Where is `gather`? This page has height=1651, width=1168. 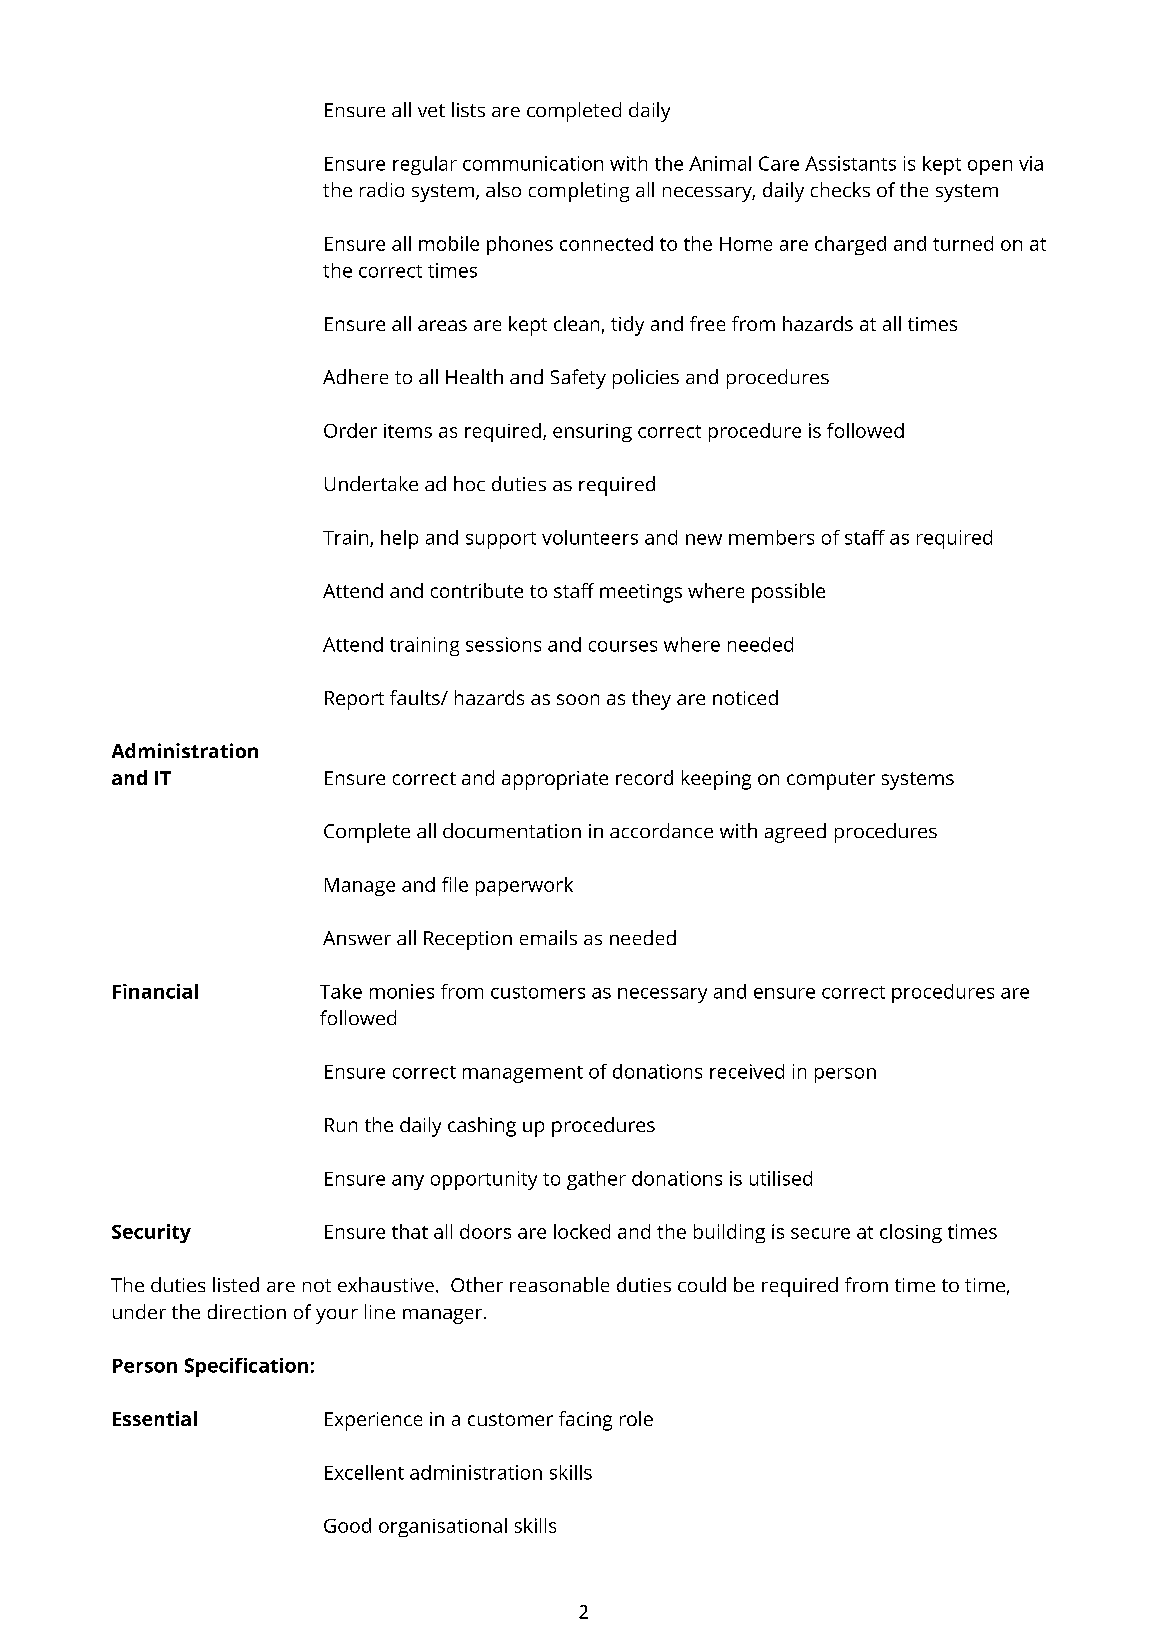 gather is located at coordinates (596, 1180).
